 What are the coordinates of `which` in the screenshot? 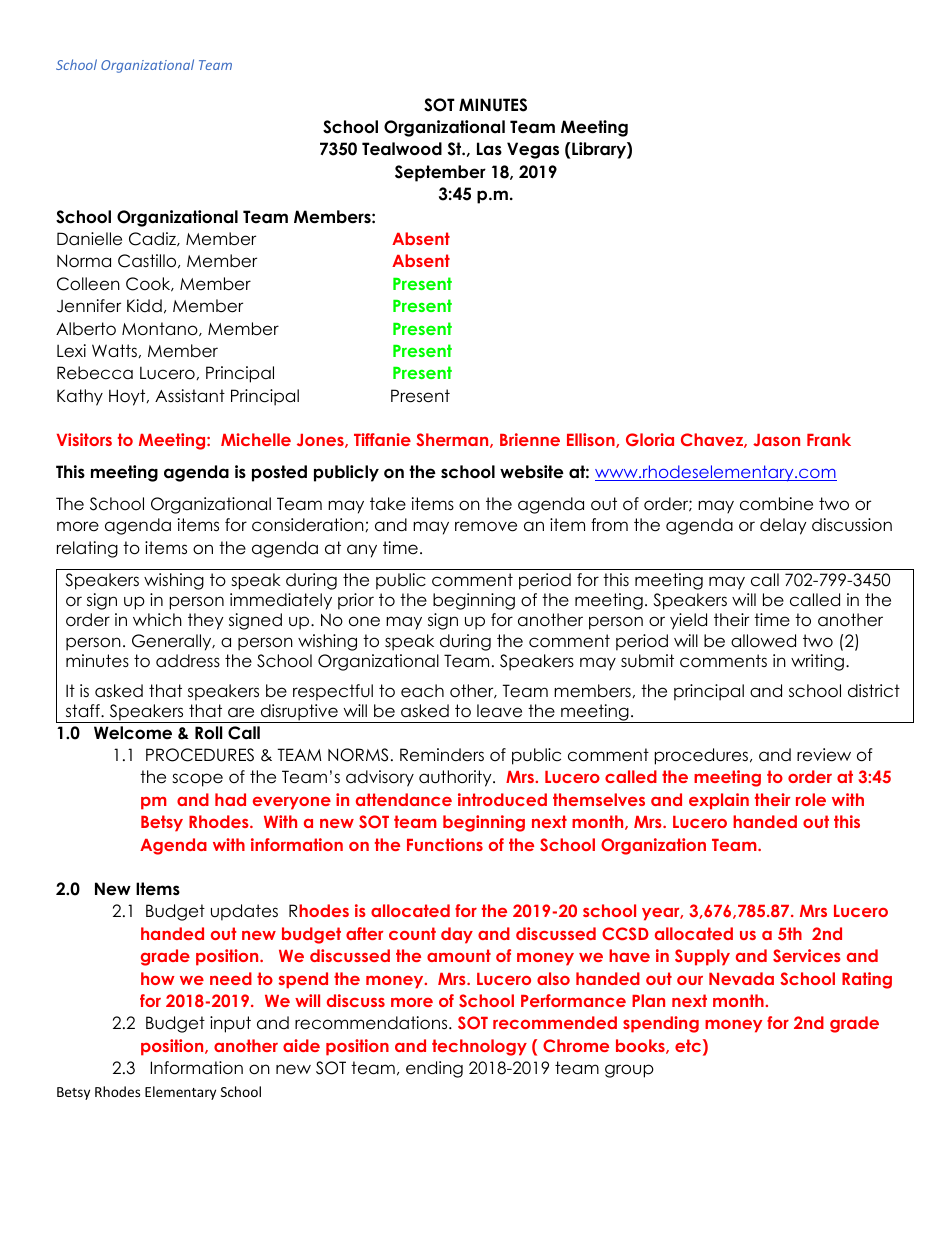 It's located at (157, 620).
